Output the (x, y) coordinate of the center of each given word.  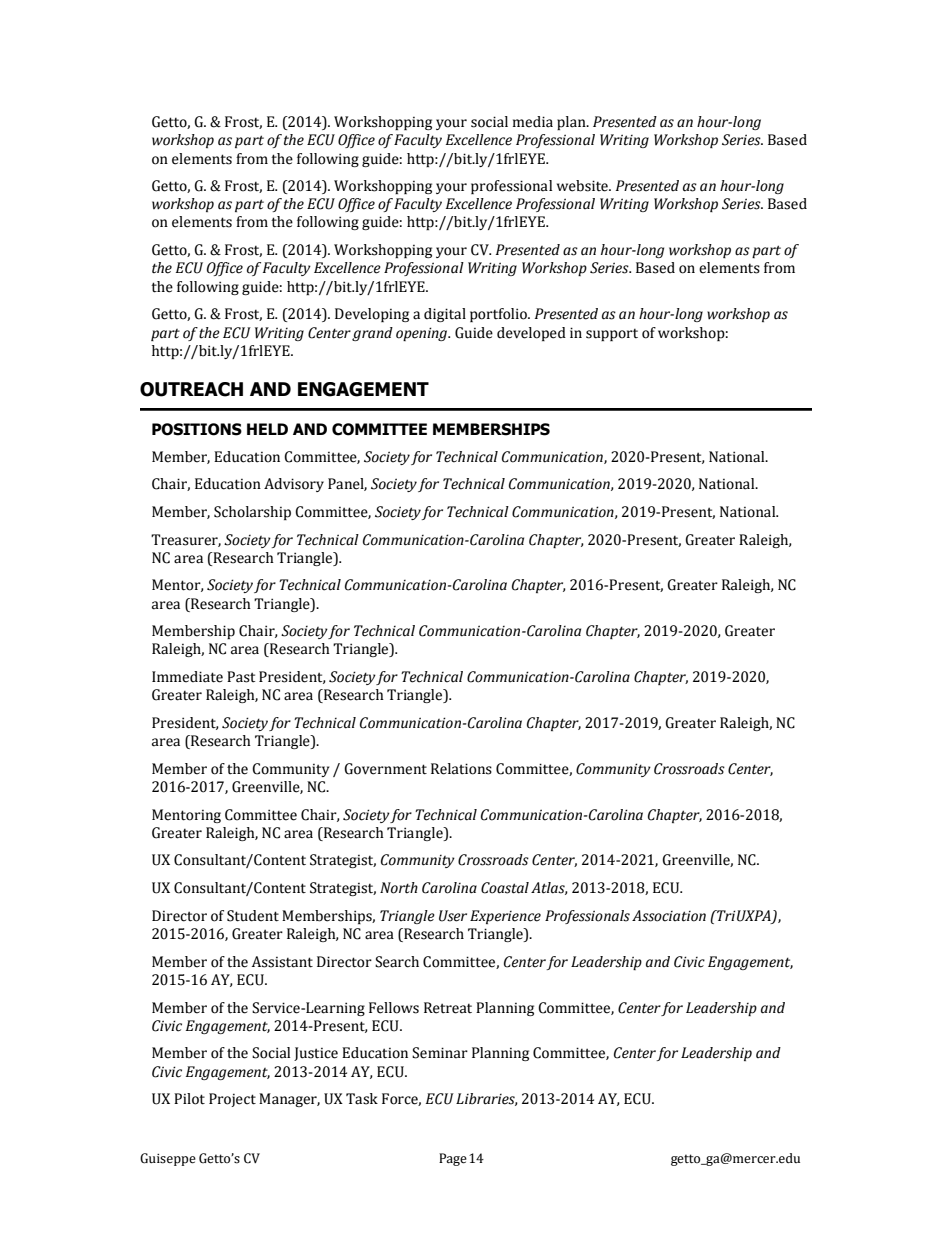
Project (232, 1100)
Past (241, 677)
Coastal (505, 888)
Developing (372, 315)
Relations (461, 769)
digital (445, 315)
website (583, 186)
